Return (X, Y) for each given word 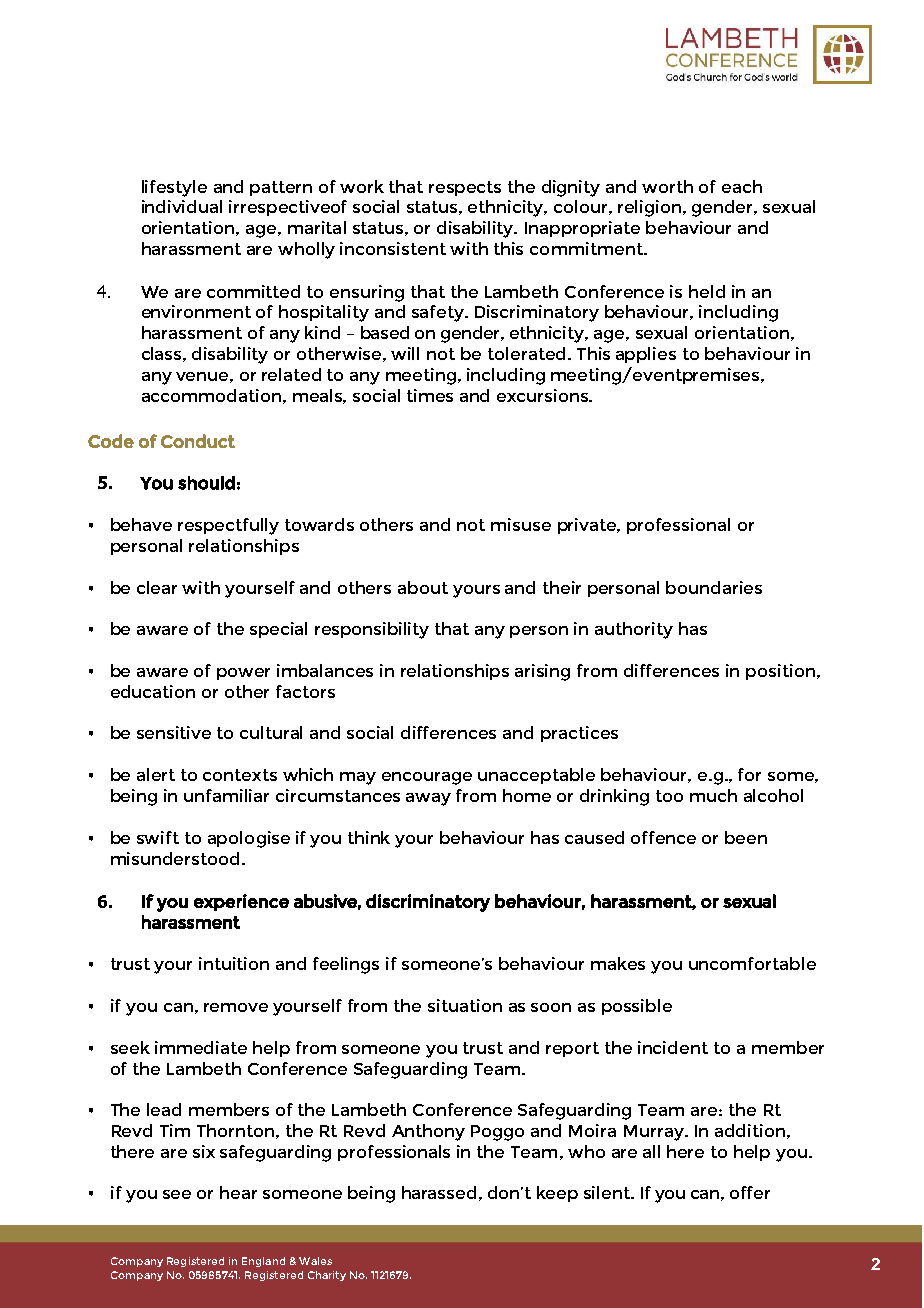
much (713, 795)
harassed (439, 1192)
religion (651, 208)
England (263, 1262)
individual (182, 206)
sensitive (174, 732)
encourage (427, 778)
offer (750, 1192)
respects (465, 188)
